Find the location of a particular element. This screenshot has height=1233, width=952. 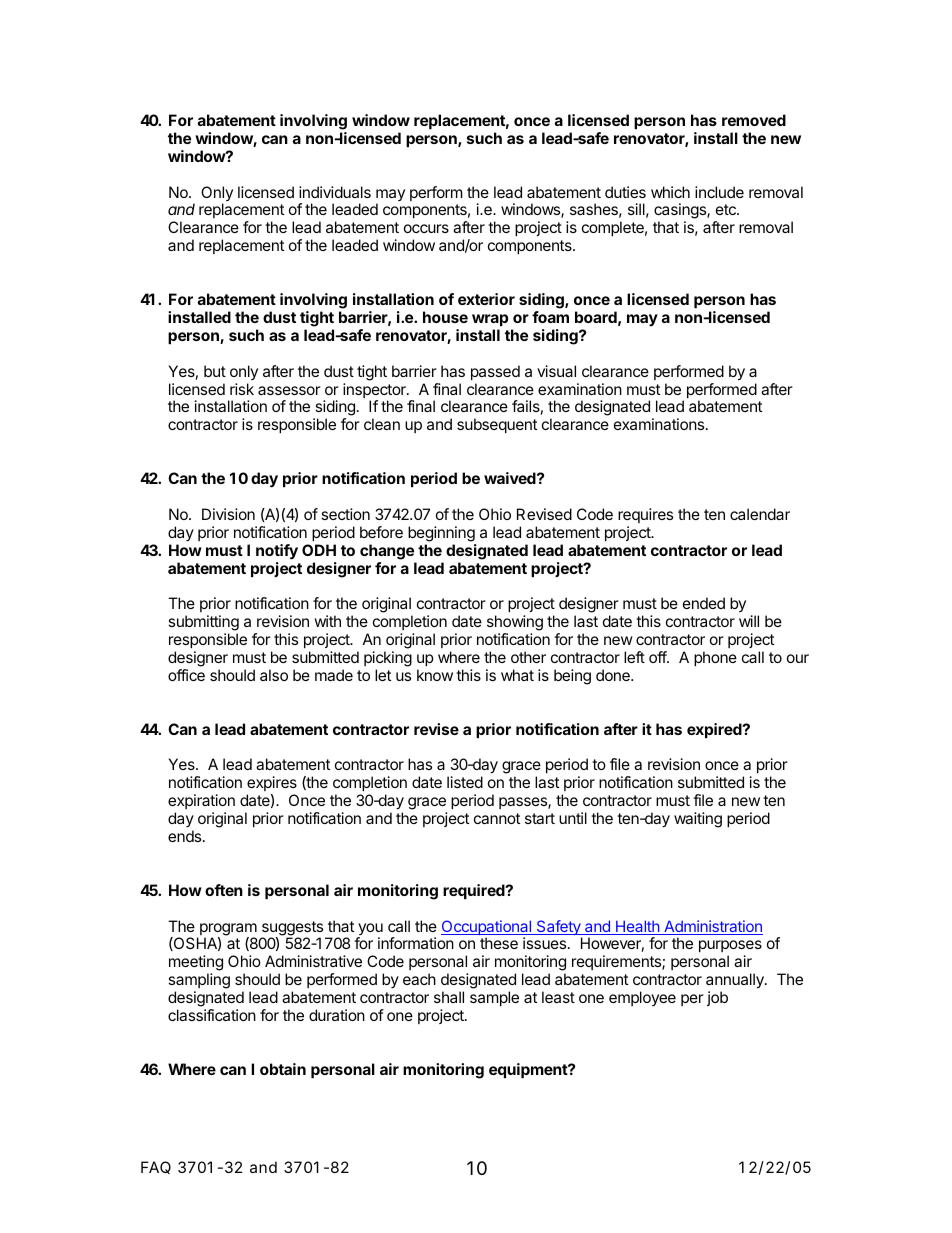

individuals is located at coordinates (335, 192).
